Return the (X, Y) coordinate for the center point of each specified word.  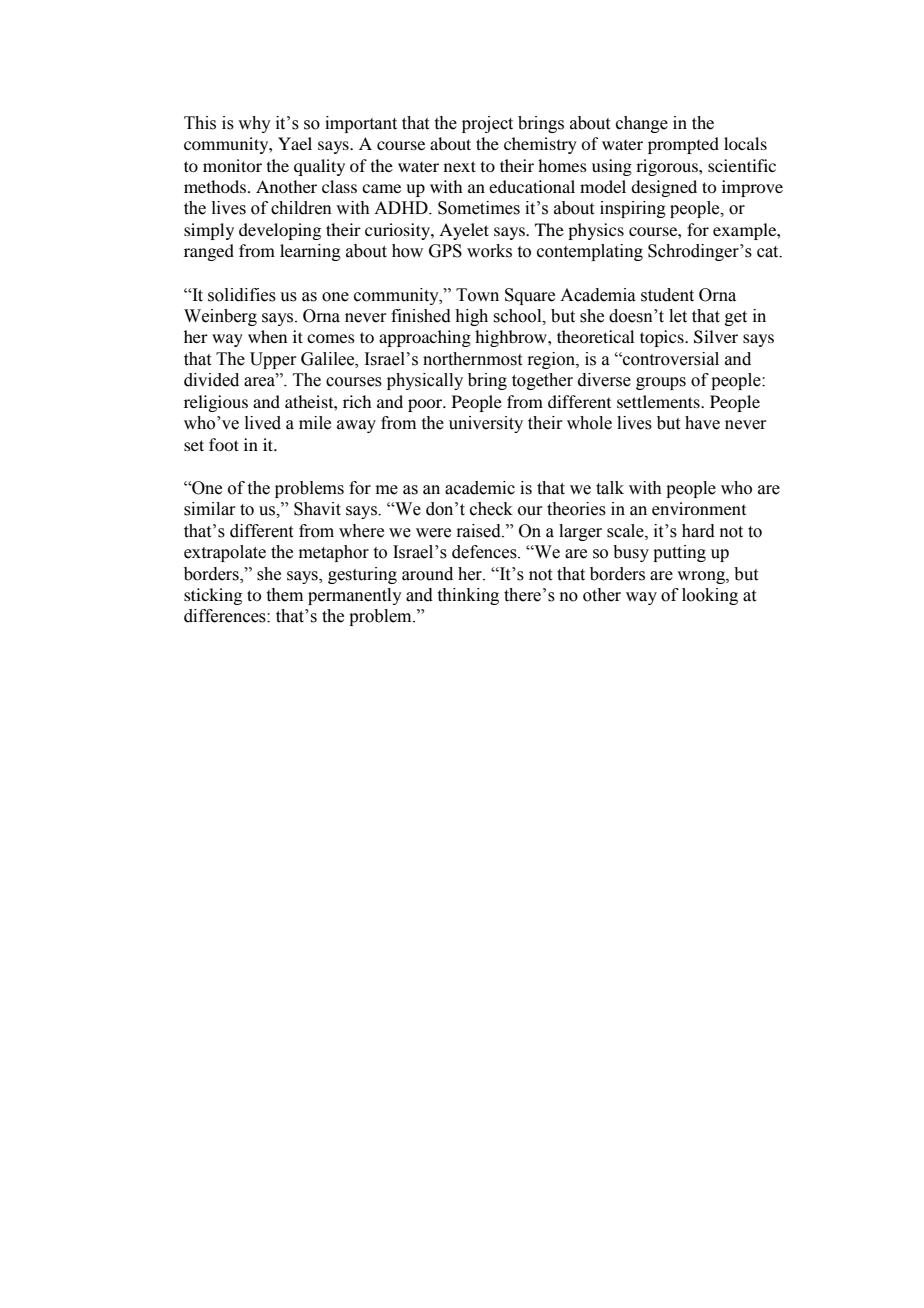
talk (610, 488)
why (254, 124)
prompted (683, 145)
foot (224, 444)
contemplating (590, 252)
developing (280, 231)
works (489, 251)
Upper (273, 360)
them (285, 595)
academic (480, 488)
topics (663, 338)
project (487, 124)
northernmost (472, 359)
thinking (468, 596)
